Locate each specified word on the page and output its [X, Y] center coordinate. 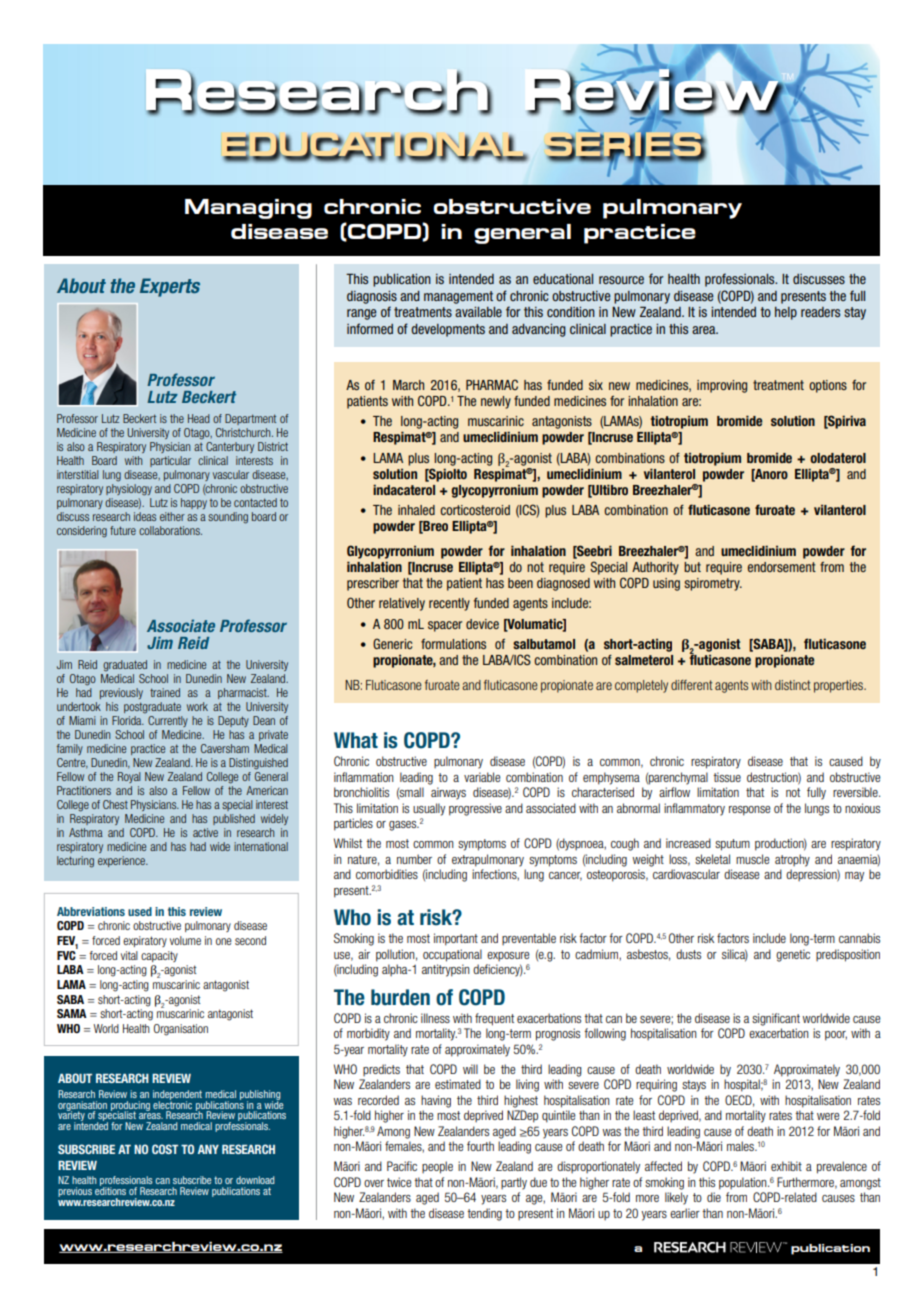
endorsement [782, 567]
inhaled [416, 510]
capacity [159, 956]
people [437, 1167]
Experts [170, 287]
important [456, 939]
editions [110, 1190]
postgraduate [152, 707]
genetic [793, 955]
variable [482, 777]
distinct [793, 685]
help [786, 313]
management [458, 297]
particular [170, 461]
